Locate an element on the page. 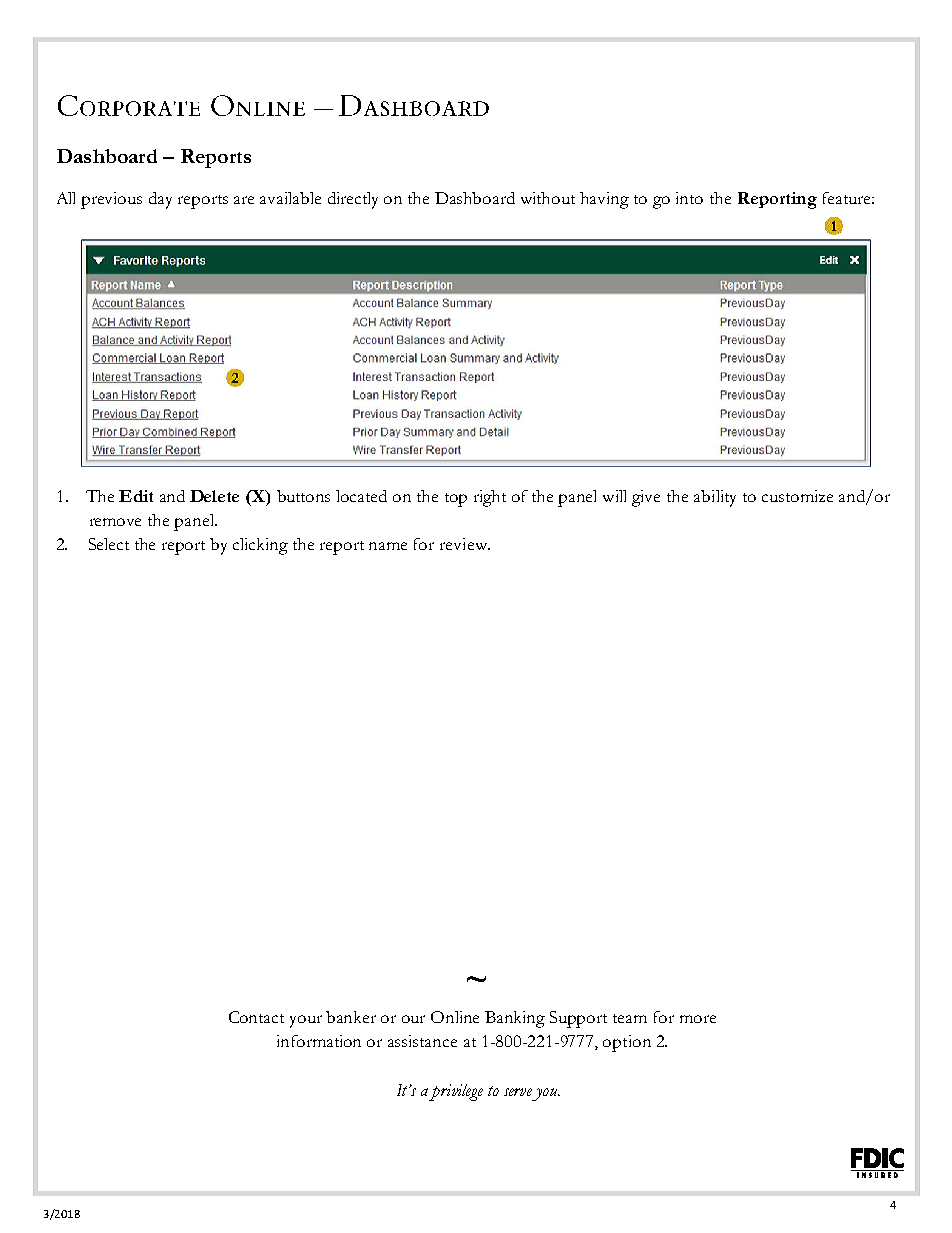  Online is located at coordinates (455, 1017).
